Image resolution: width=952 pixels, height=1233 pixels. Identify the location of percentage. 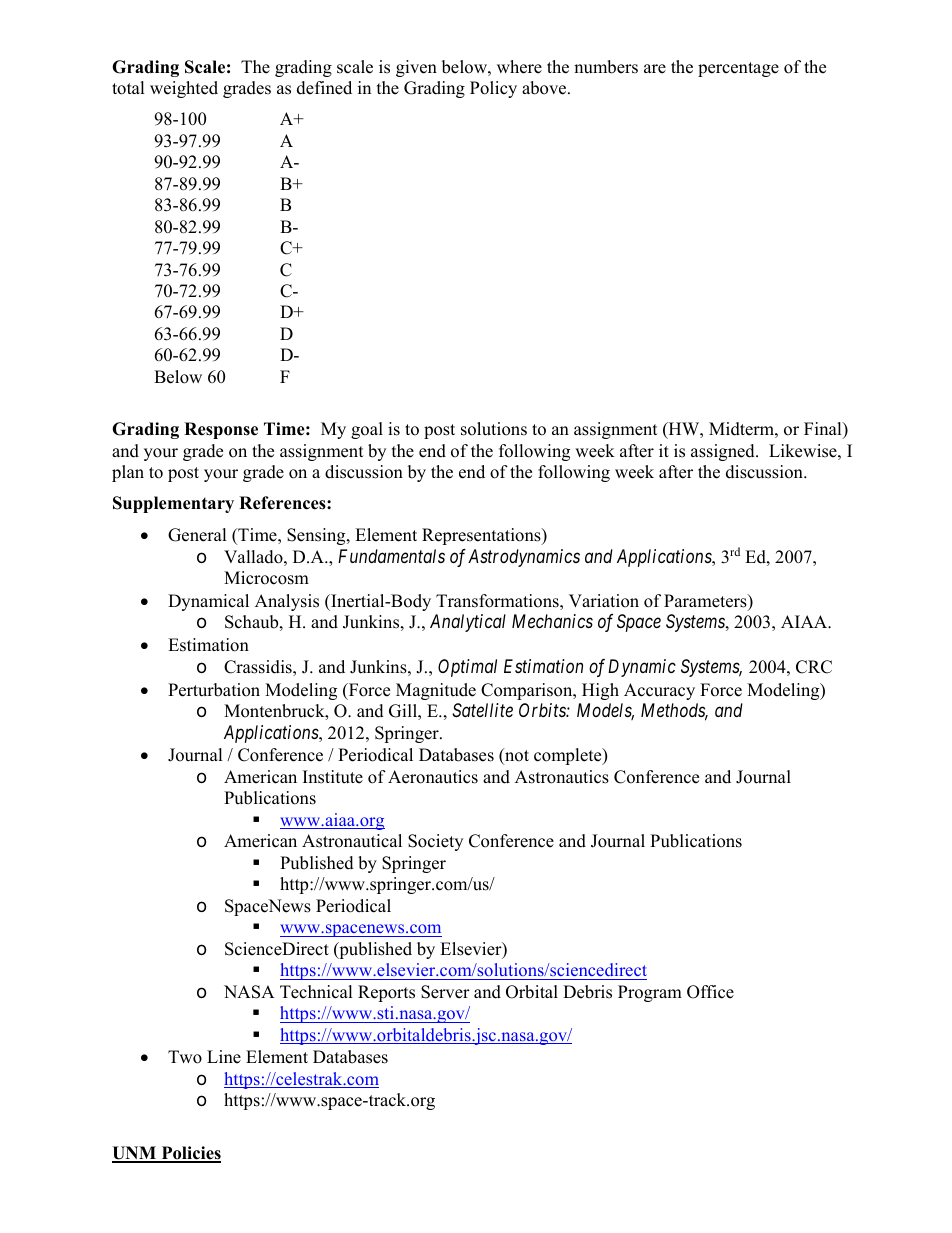
(738, 69).
